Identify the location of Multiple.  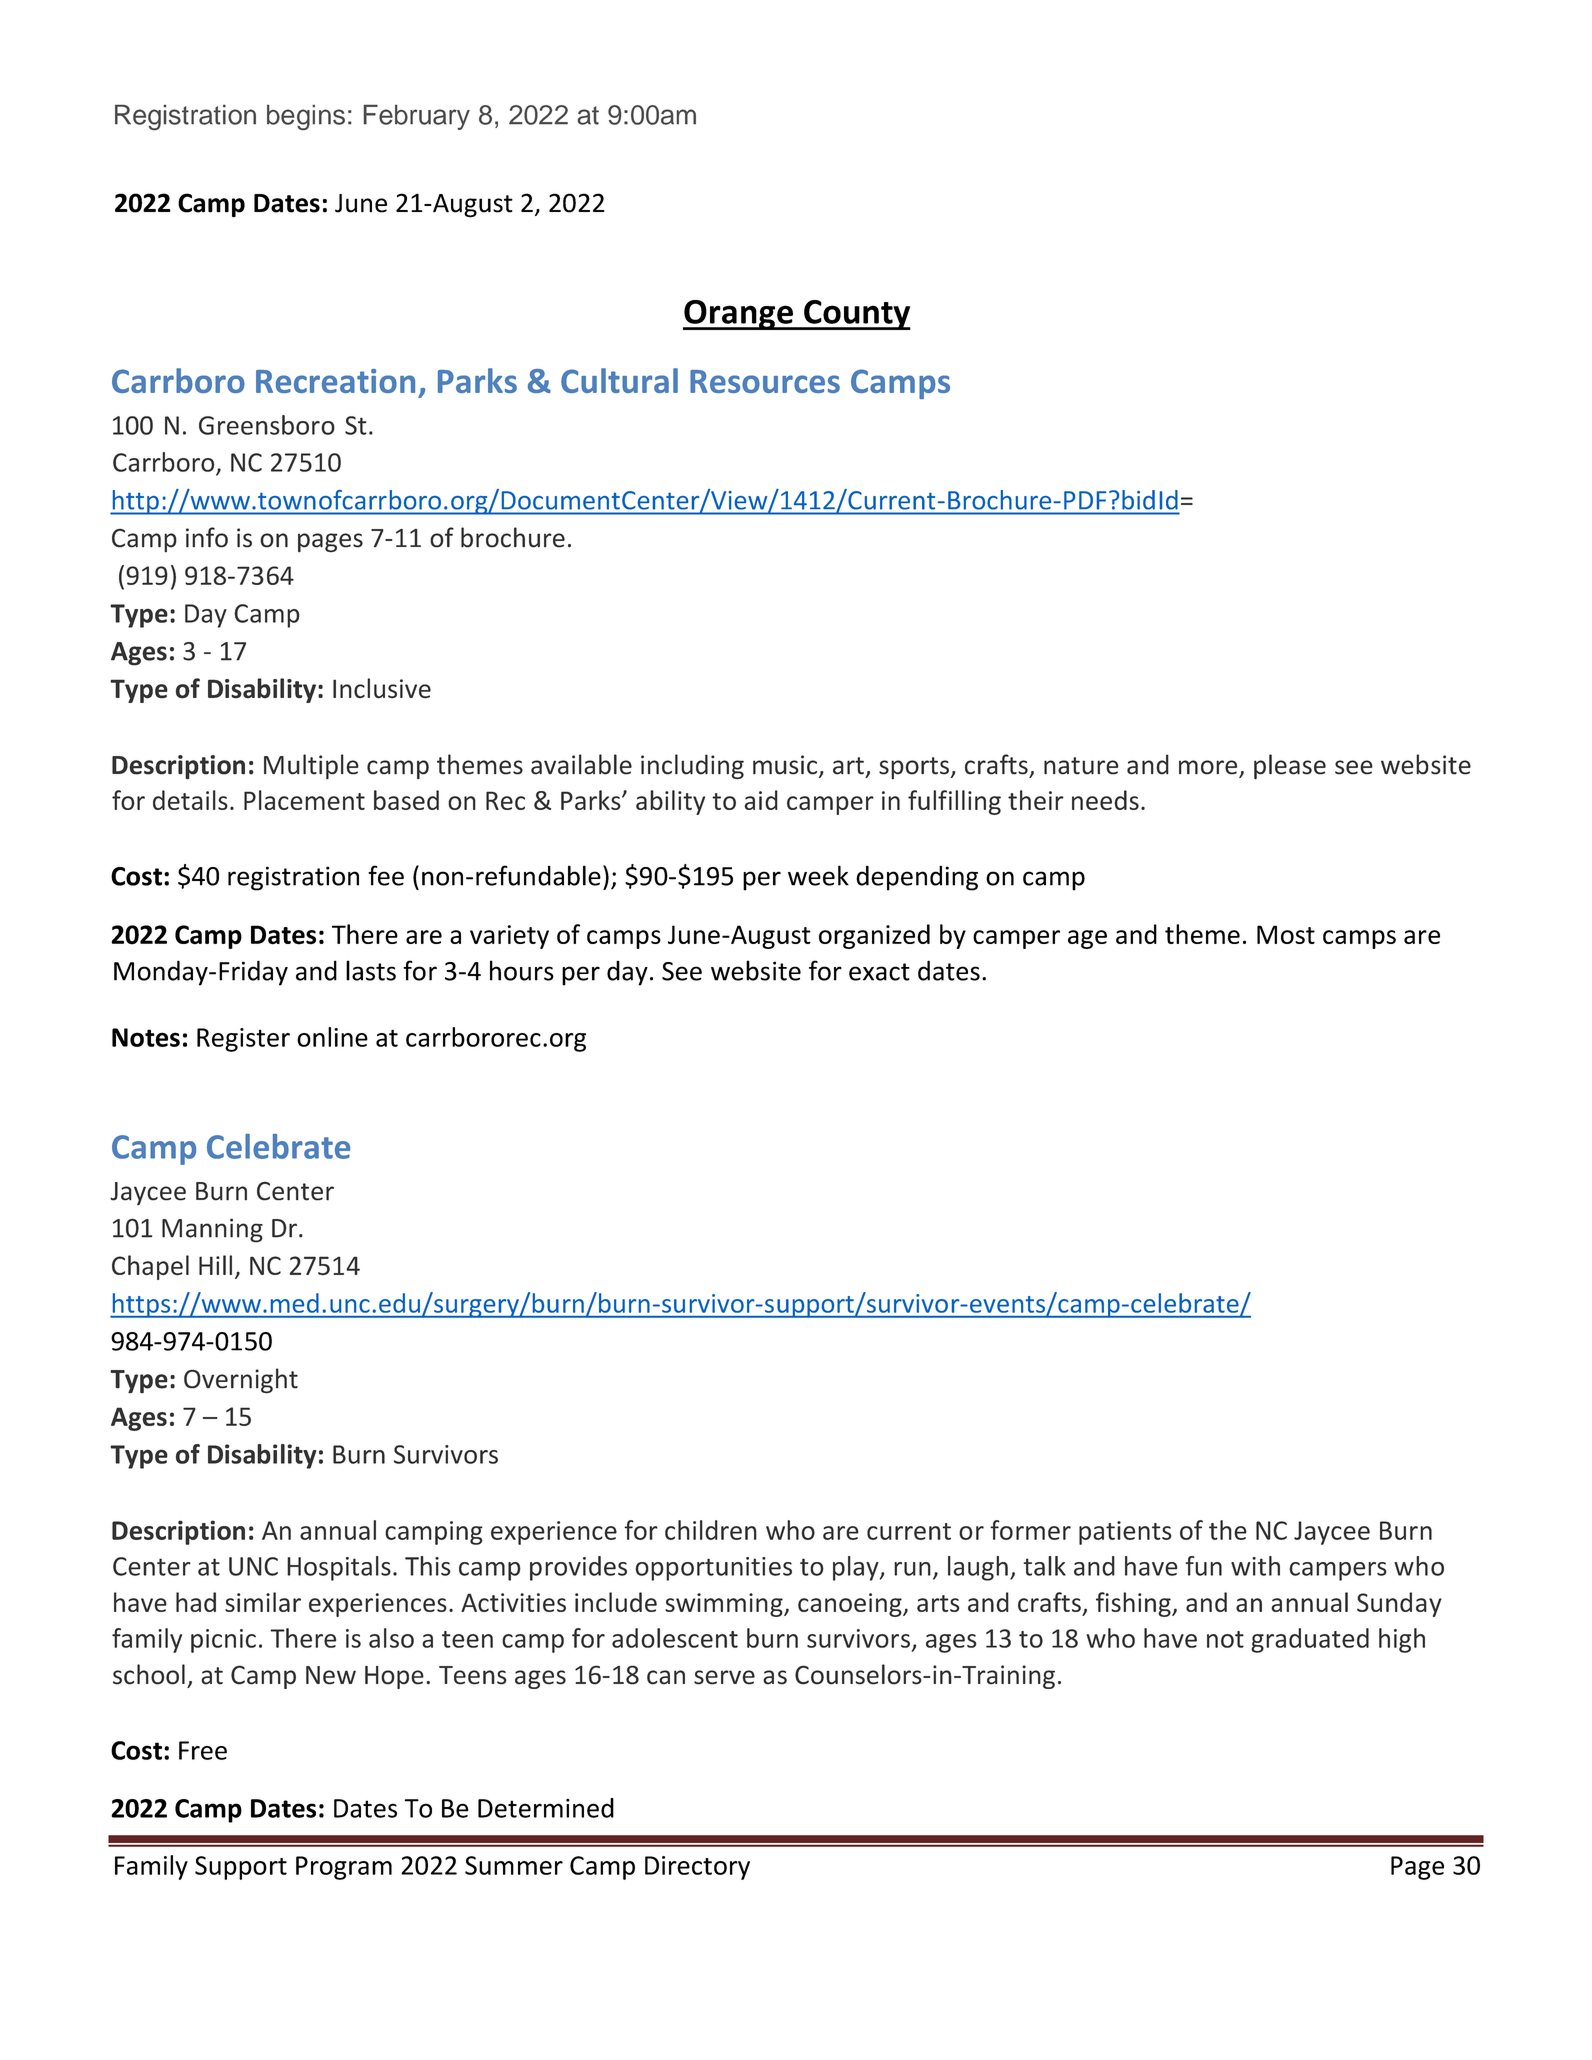
(311, 766).
